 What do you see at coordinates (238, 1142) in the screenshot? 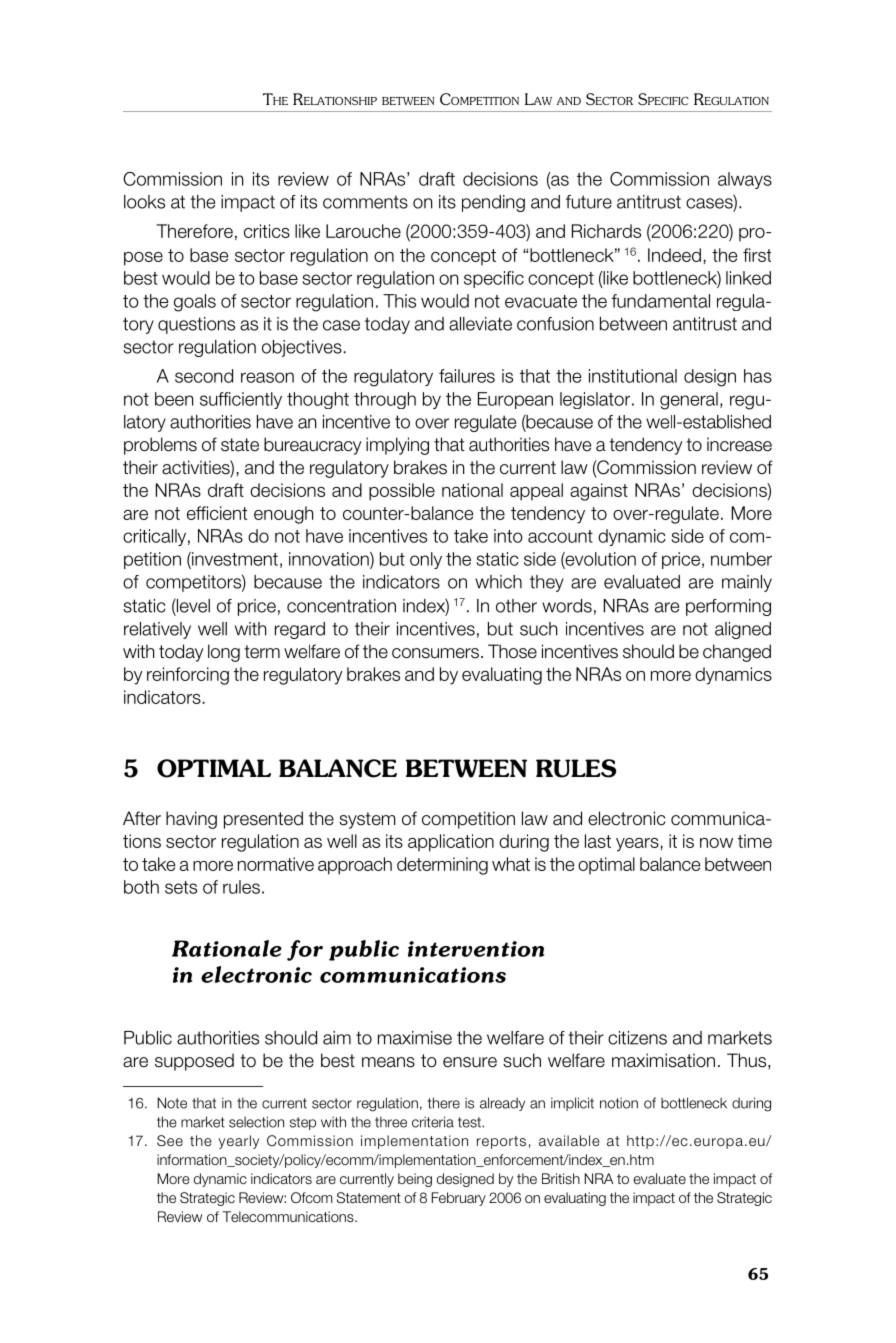
I see `yearly` at bounding box center [238, 1142].
